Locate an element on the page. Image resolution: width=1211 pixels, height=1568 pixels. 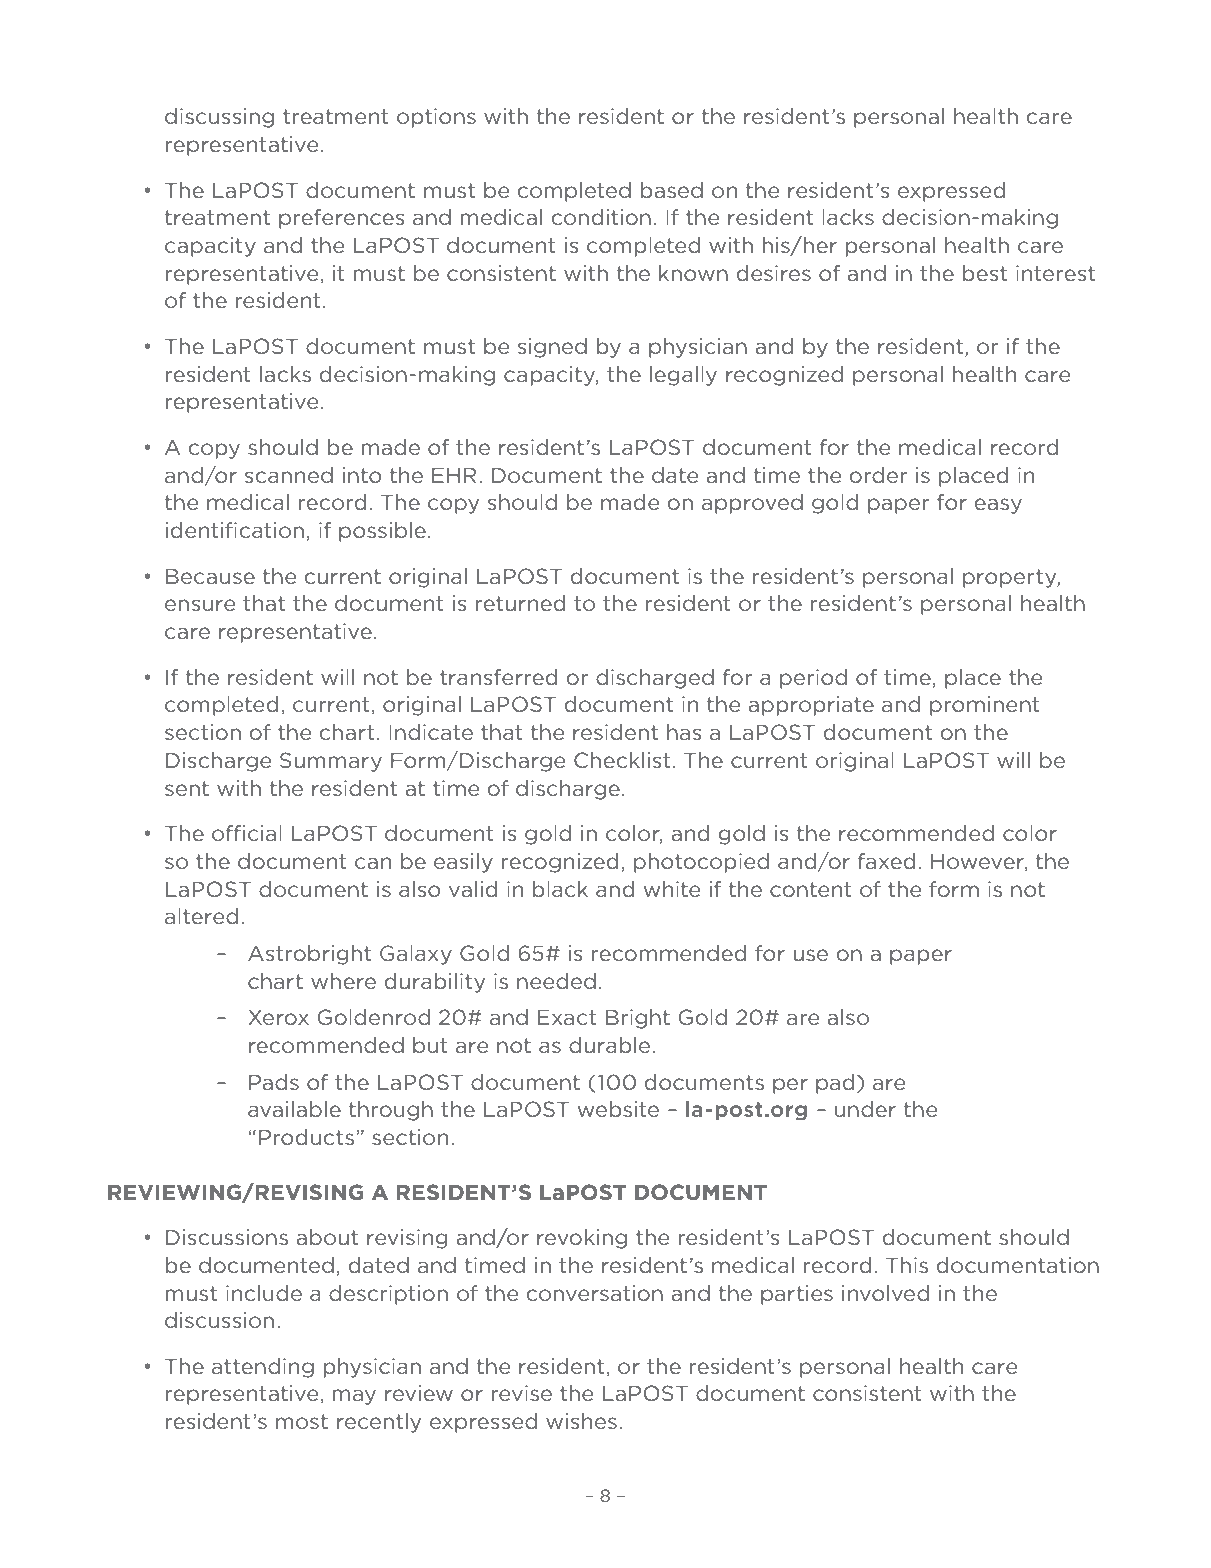
based is located at coordinates (672, 190).
